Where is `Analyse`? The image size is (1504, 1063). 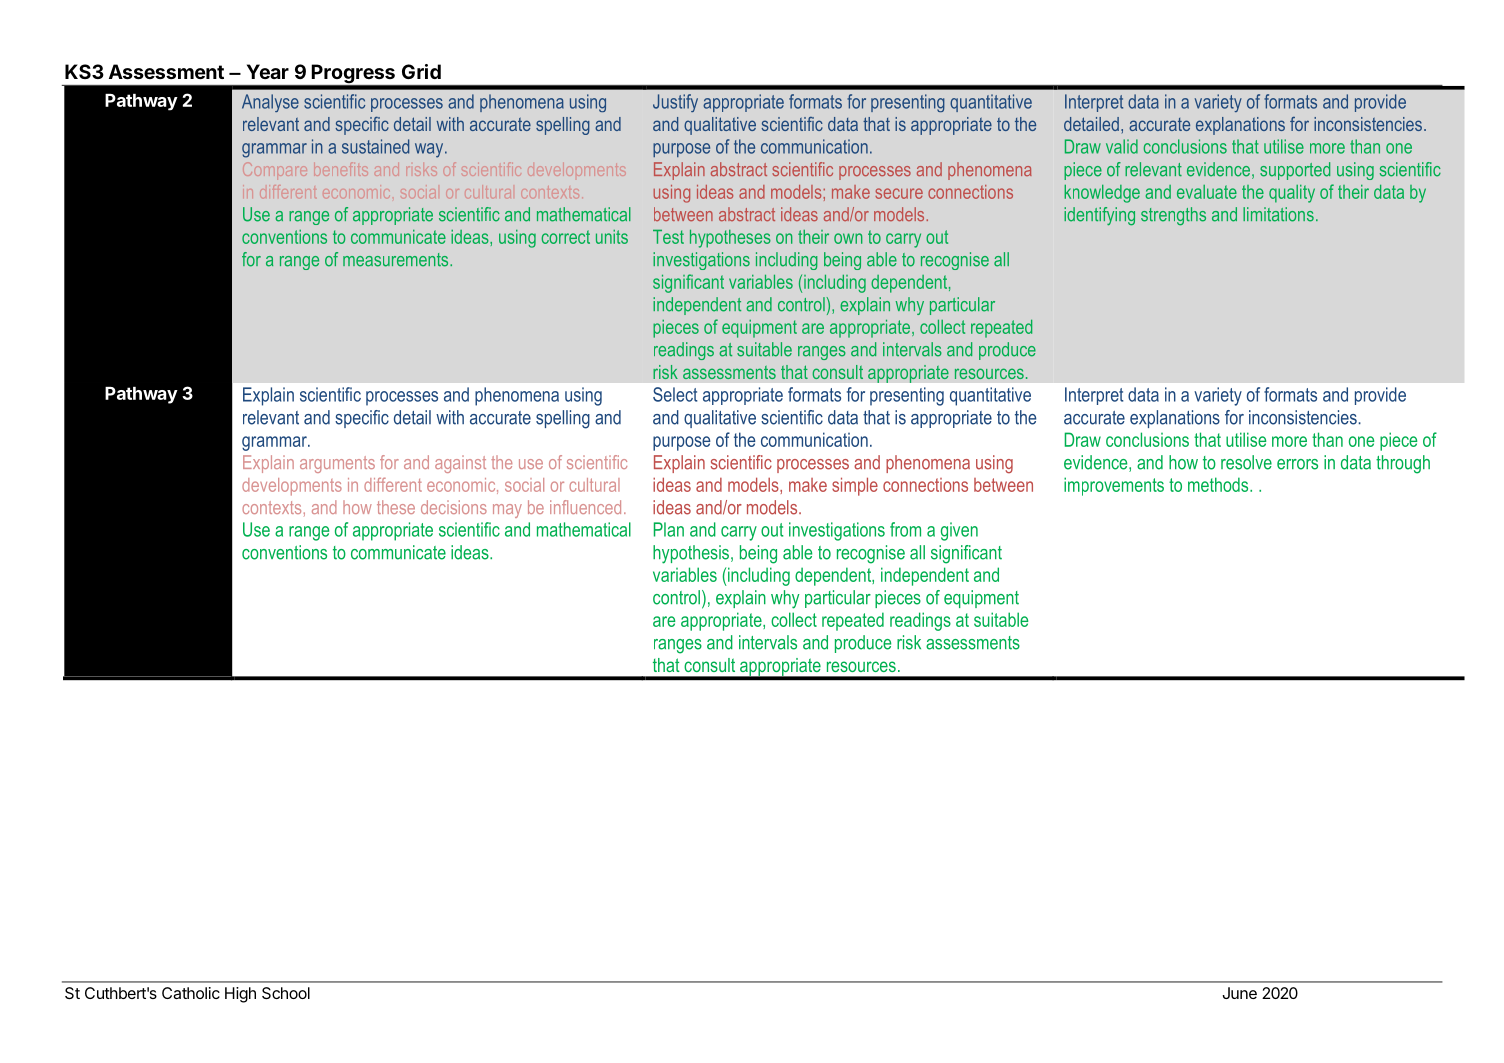
Analyse is located at coordinates (270, 103).
